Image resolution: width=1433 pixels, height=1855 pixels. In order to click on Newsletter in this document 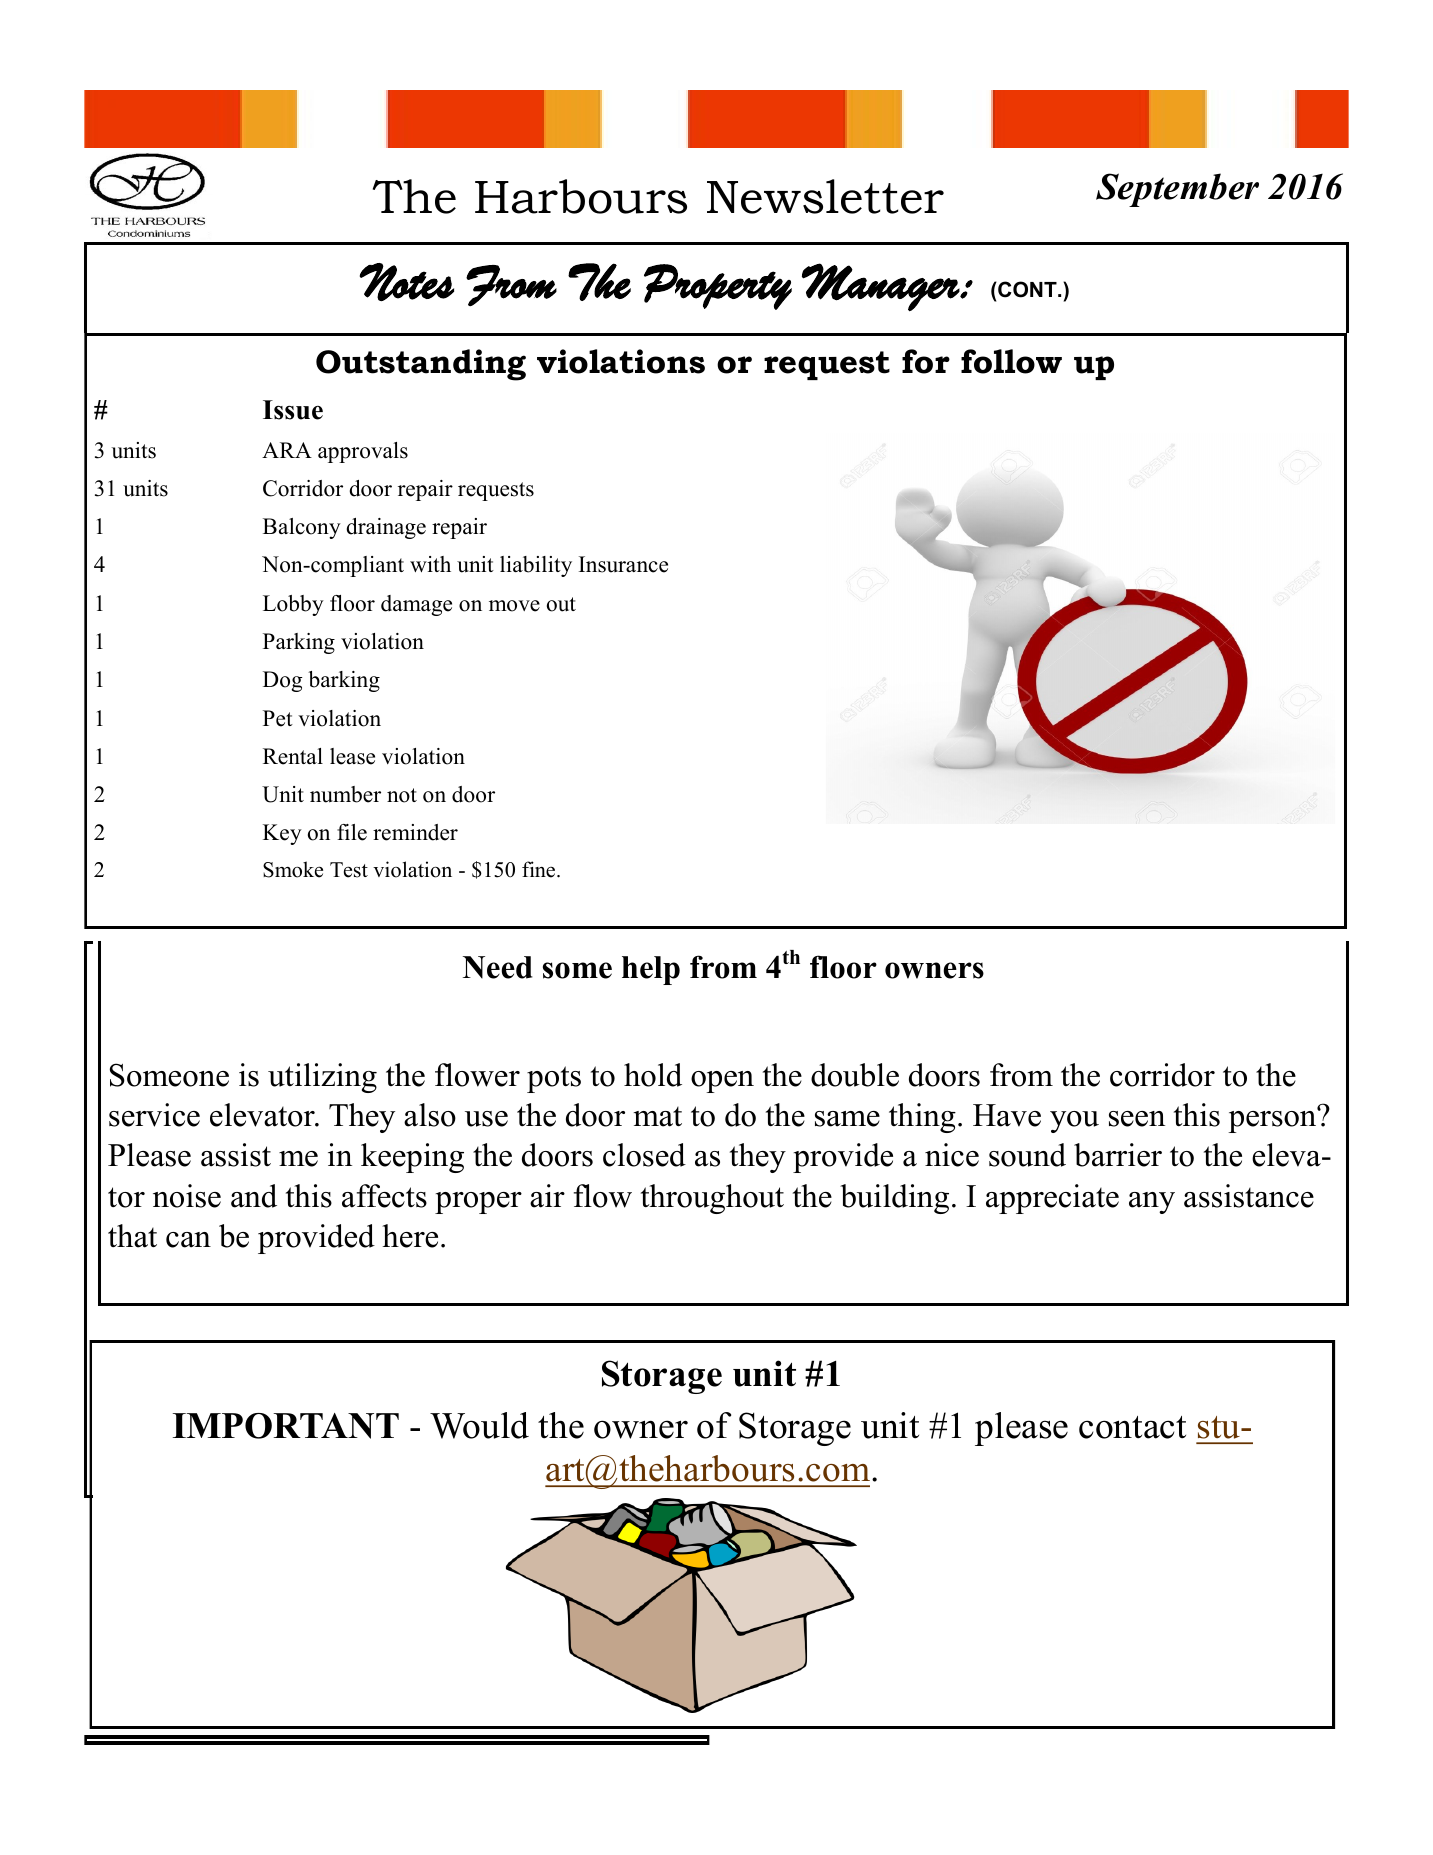, I will do `click(825, 196)`.
